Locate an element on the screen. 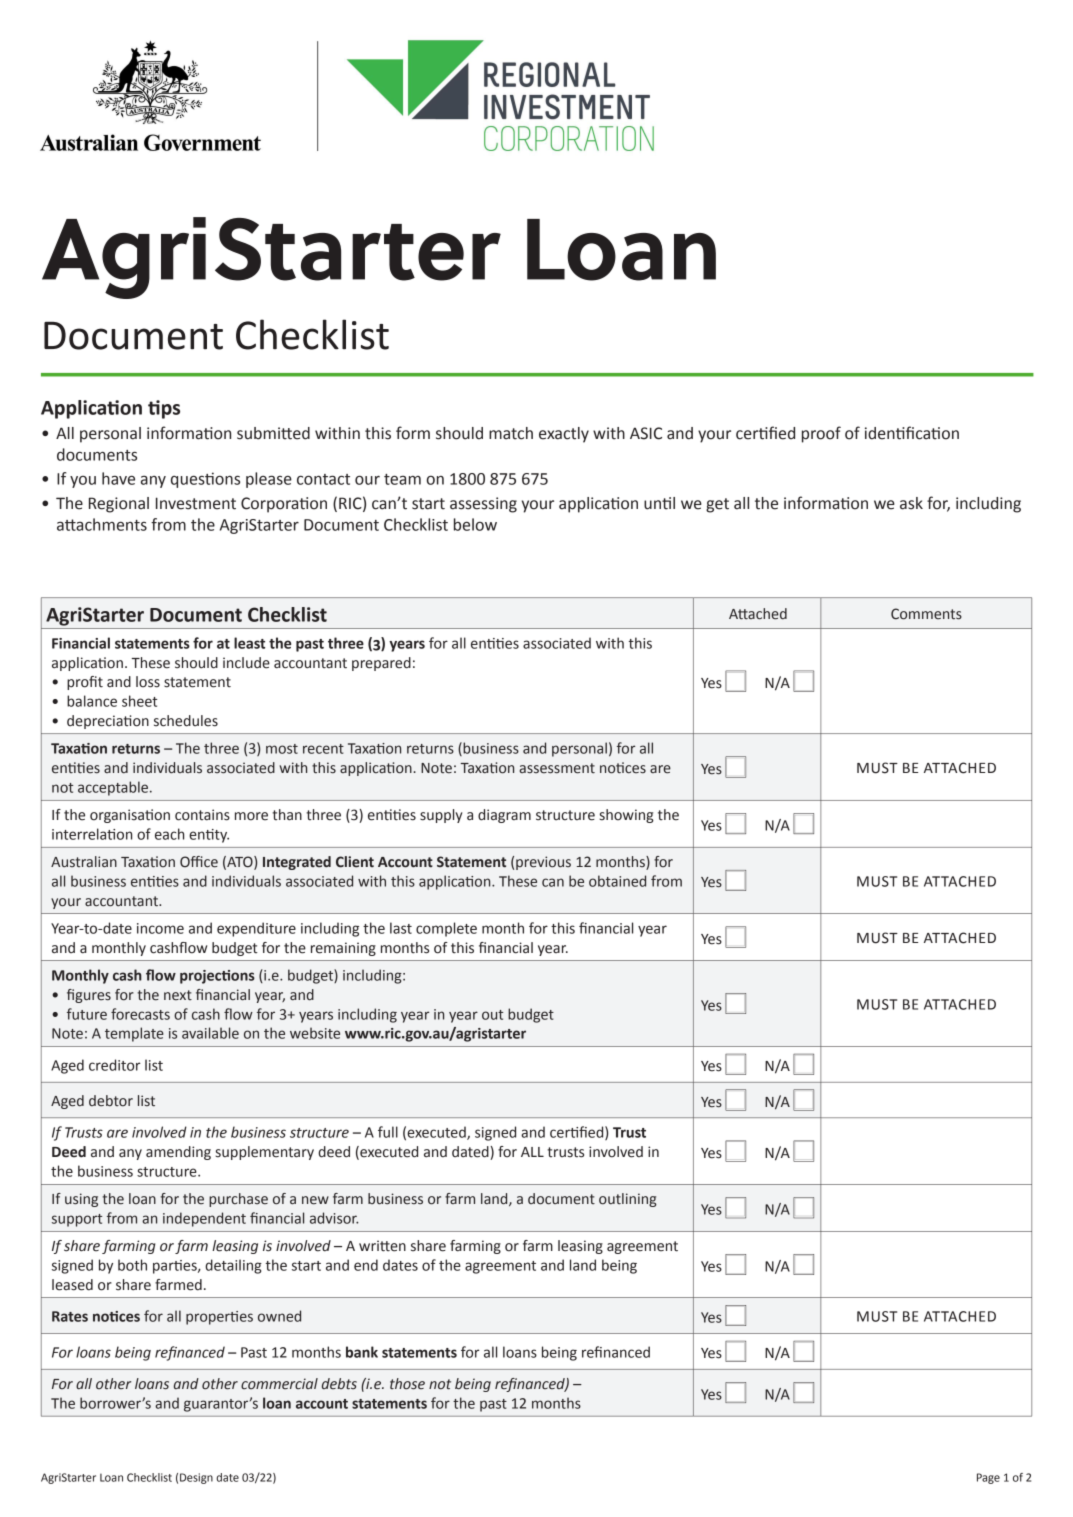 The width and height of the screenshot is (1073, 1517). match is located at coordinates (511, 433).
